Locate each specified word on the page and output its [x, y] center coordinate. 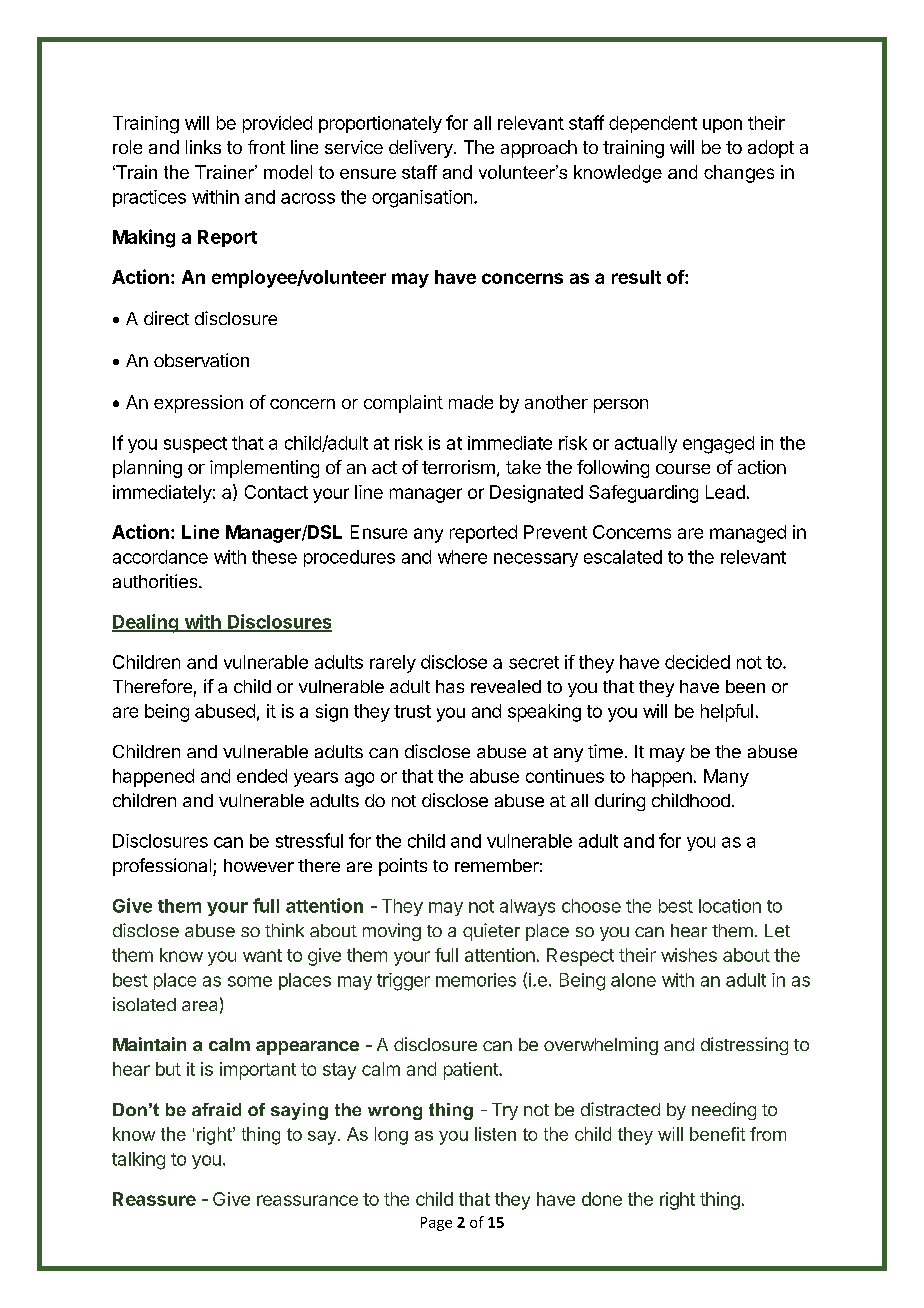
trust [412, 711]
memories [476, 980]
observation [201, 360]
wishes [689, 955]
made [471, 402]
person [621, 406]
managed [748, 534]
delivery [422, 149]
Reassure [154, 1199]
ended [262, 776]
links [203, 147]
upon [722, 126]
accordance [160, 557]
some [250, 981]
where [462, 557]
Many [726, 778]
